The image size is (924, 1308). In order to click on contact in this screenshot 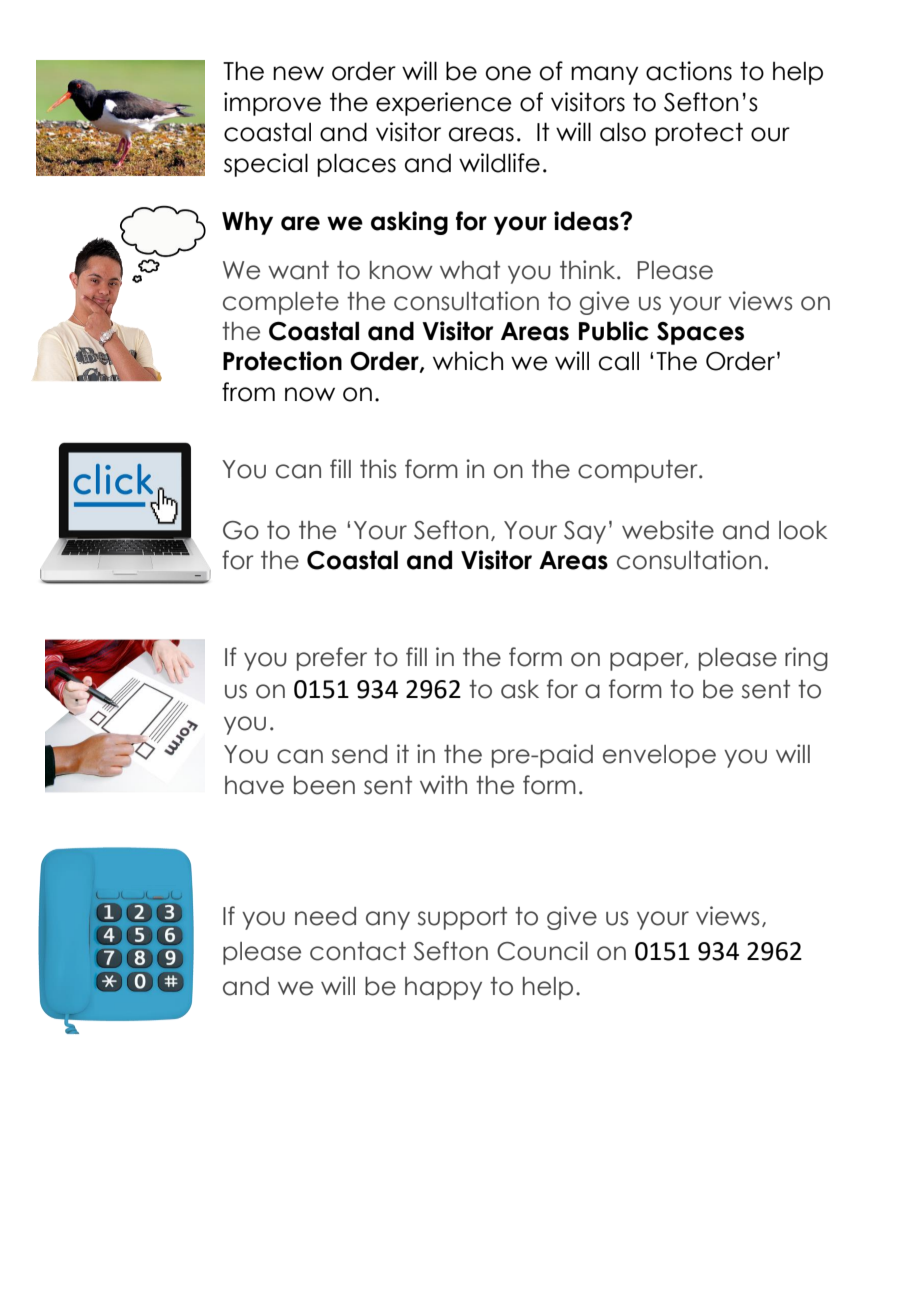, I will do `click(358, 951)`.
